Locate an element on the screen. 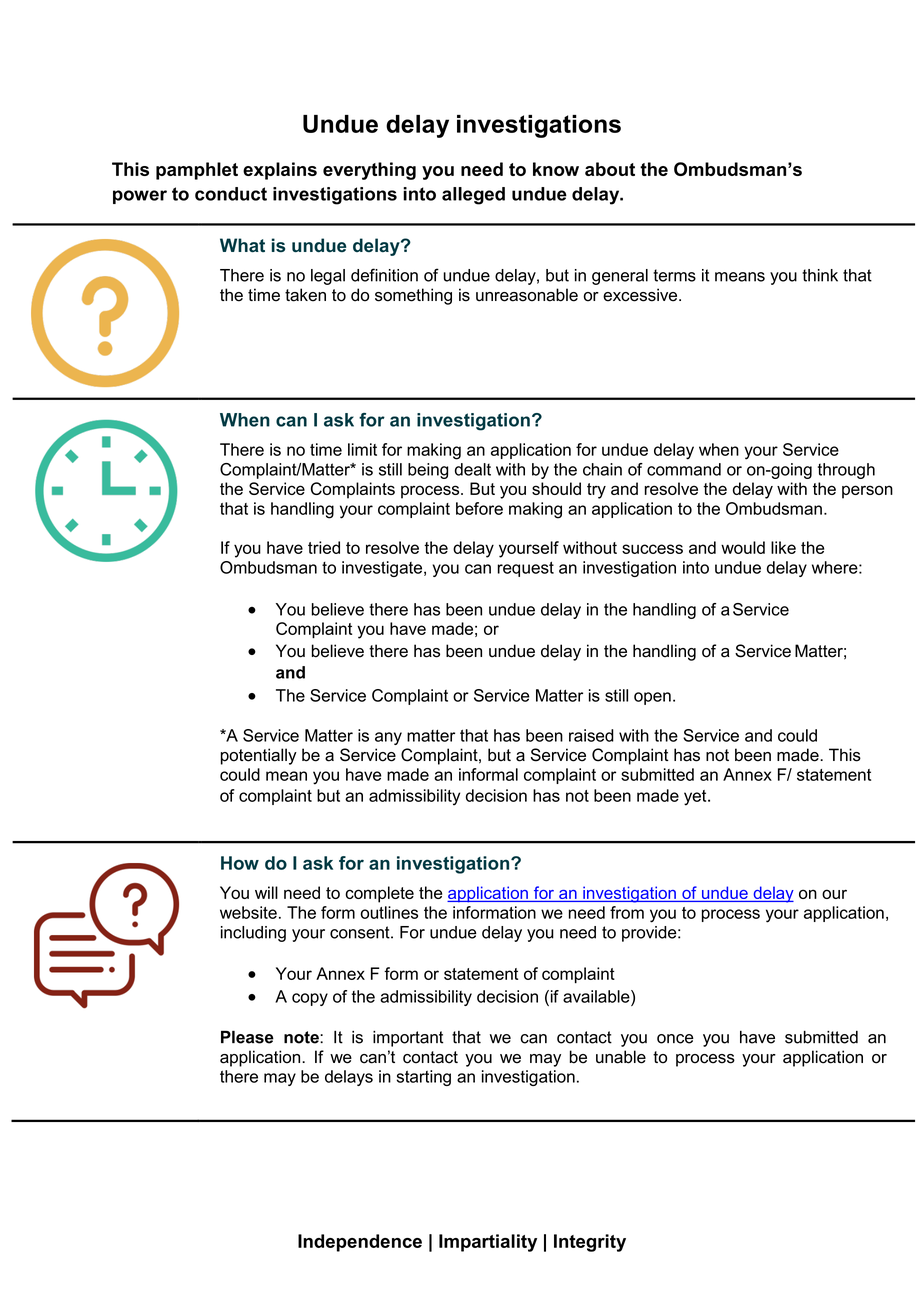 Image resolution: width=924 pixels, height=1307 pixels. alleged is located at coordinates (473, 196).
